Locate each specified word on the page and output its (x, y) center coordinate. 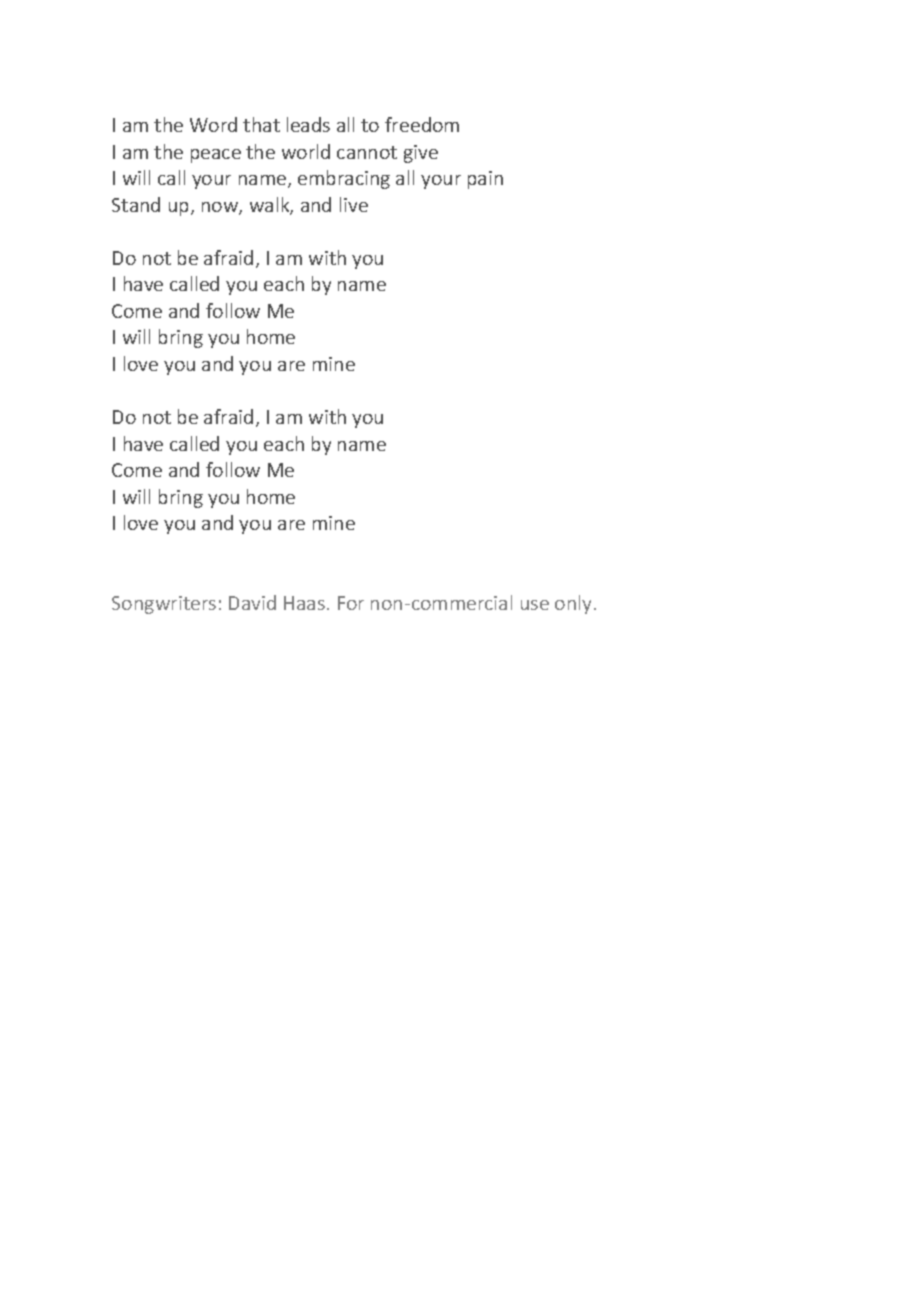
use (535, 605)
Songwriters (164, 605)
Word (213, 124)
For (351, 603)
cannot (367, 152)
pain (485, 180)
